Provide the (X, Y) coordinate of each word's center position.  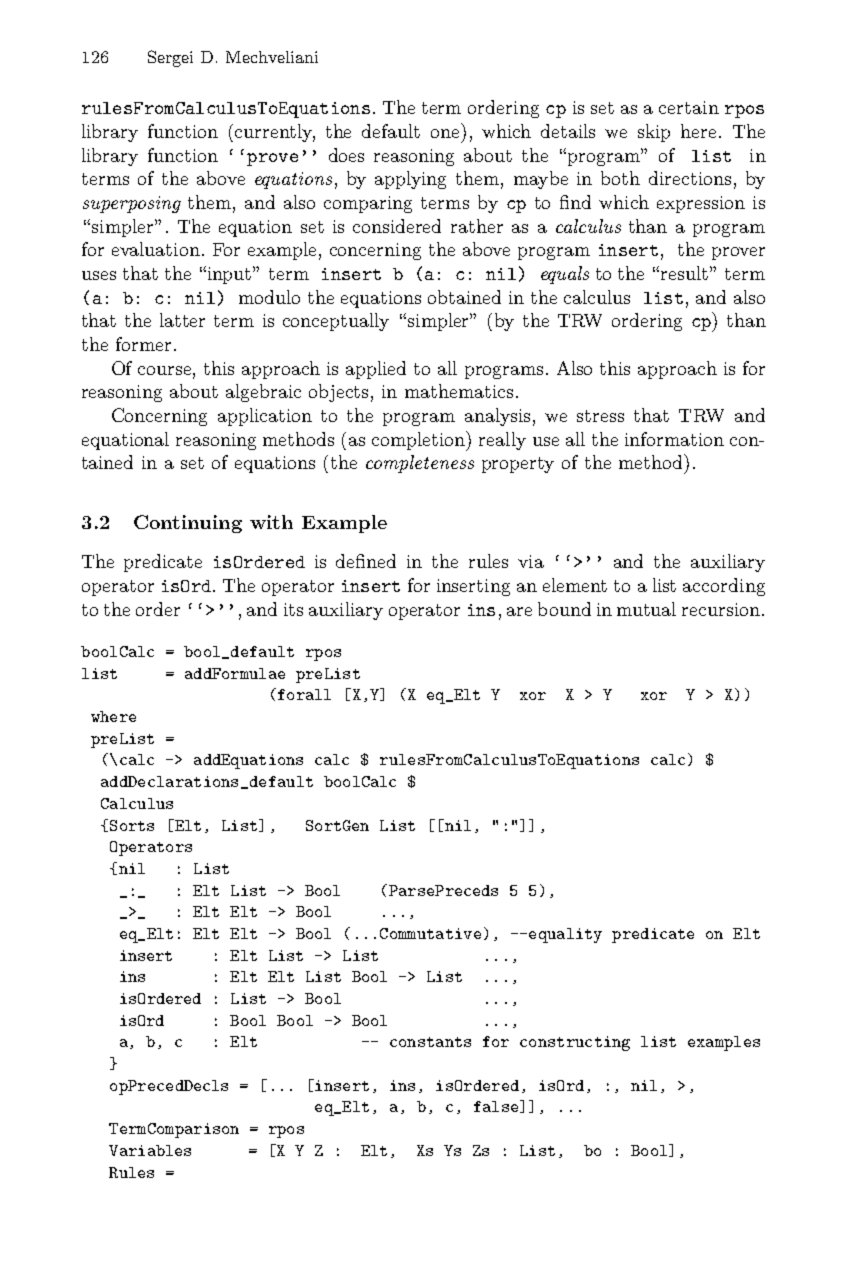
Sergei (170, 58)
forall (303, 694)
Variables (150, 1150)
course (166, 370)
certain (689, 107)
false (497, 1106)
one (445, 133)
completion (420, 441)
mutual (646, 609)
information (674, 439)
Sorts (132, 825)
